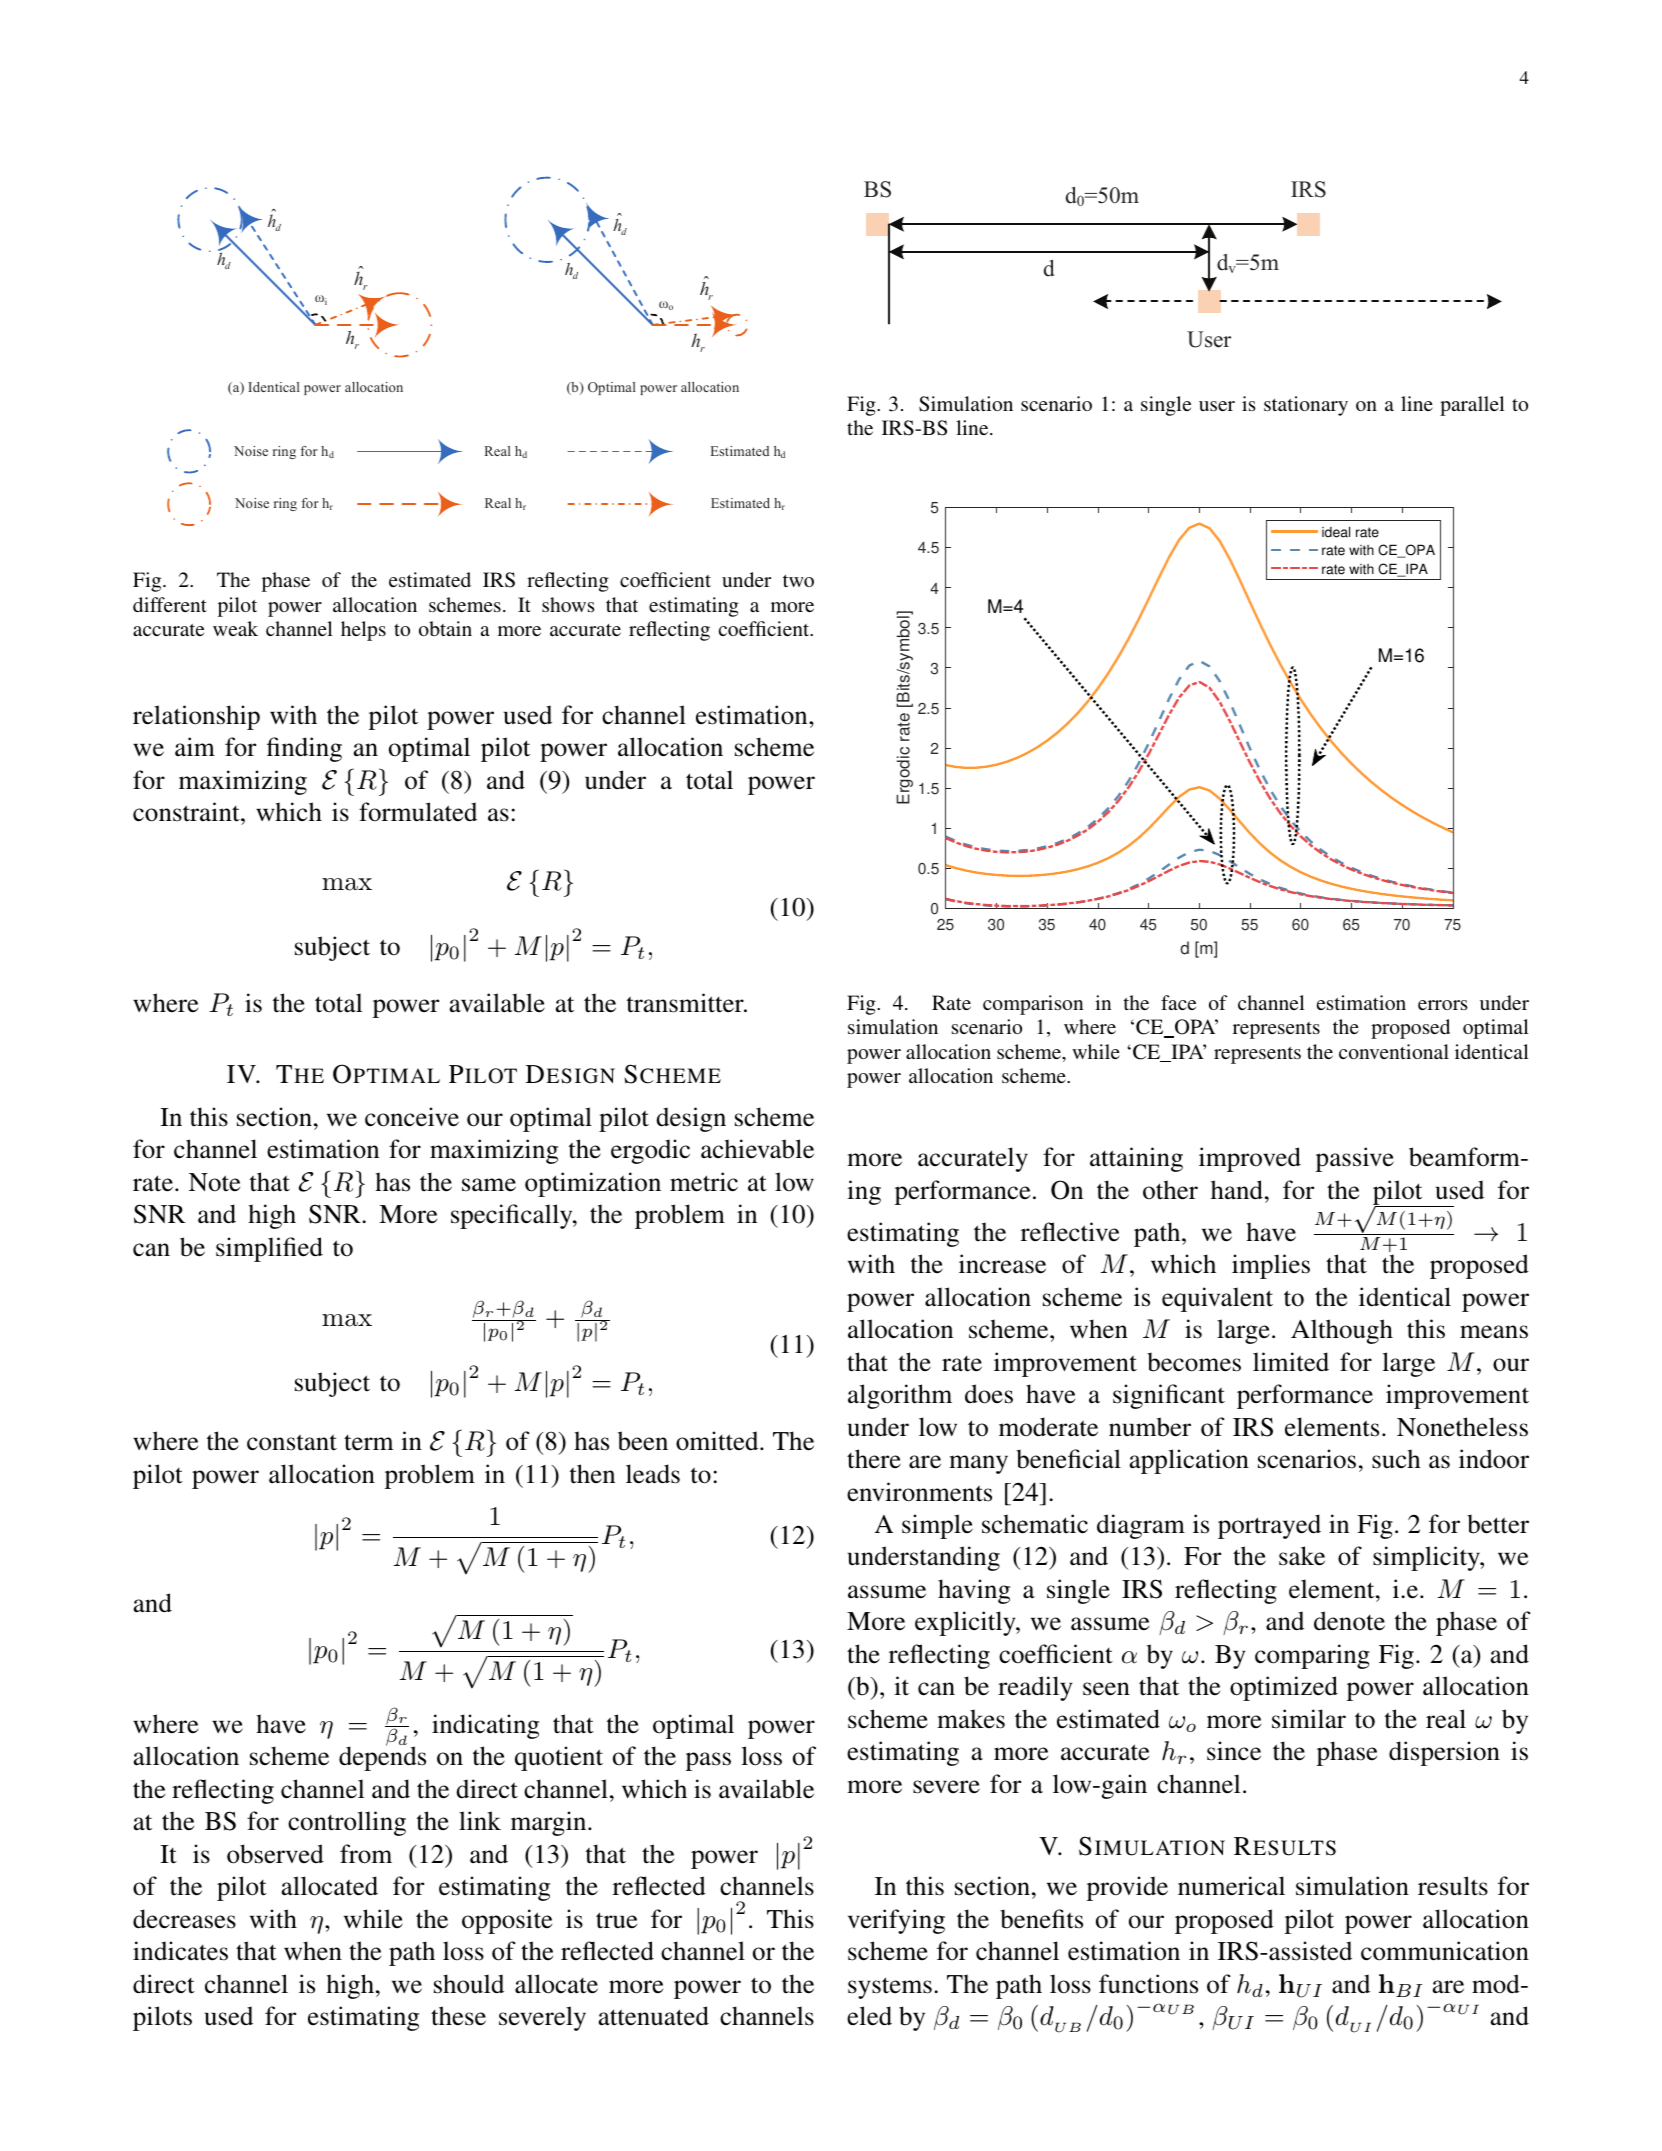  I want to click on two, so click(798, 581).
